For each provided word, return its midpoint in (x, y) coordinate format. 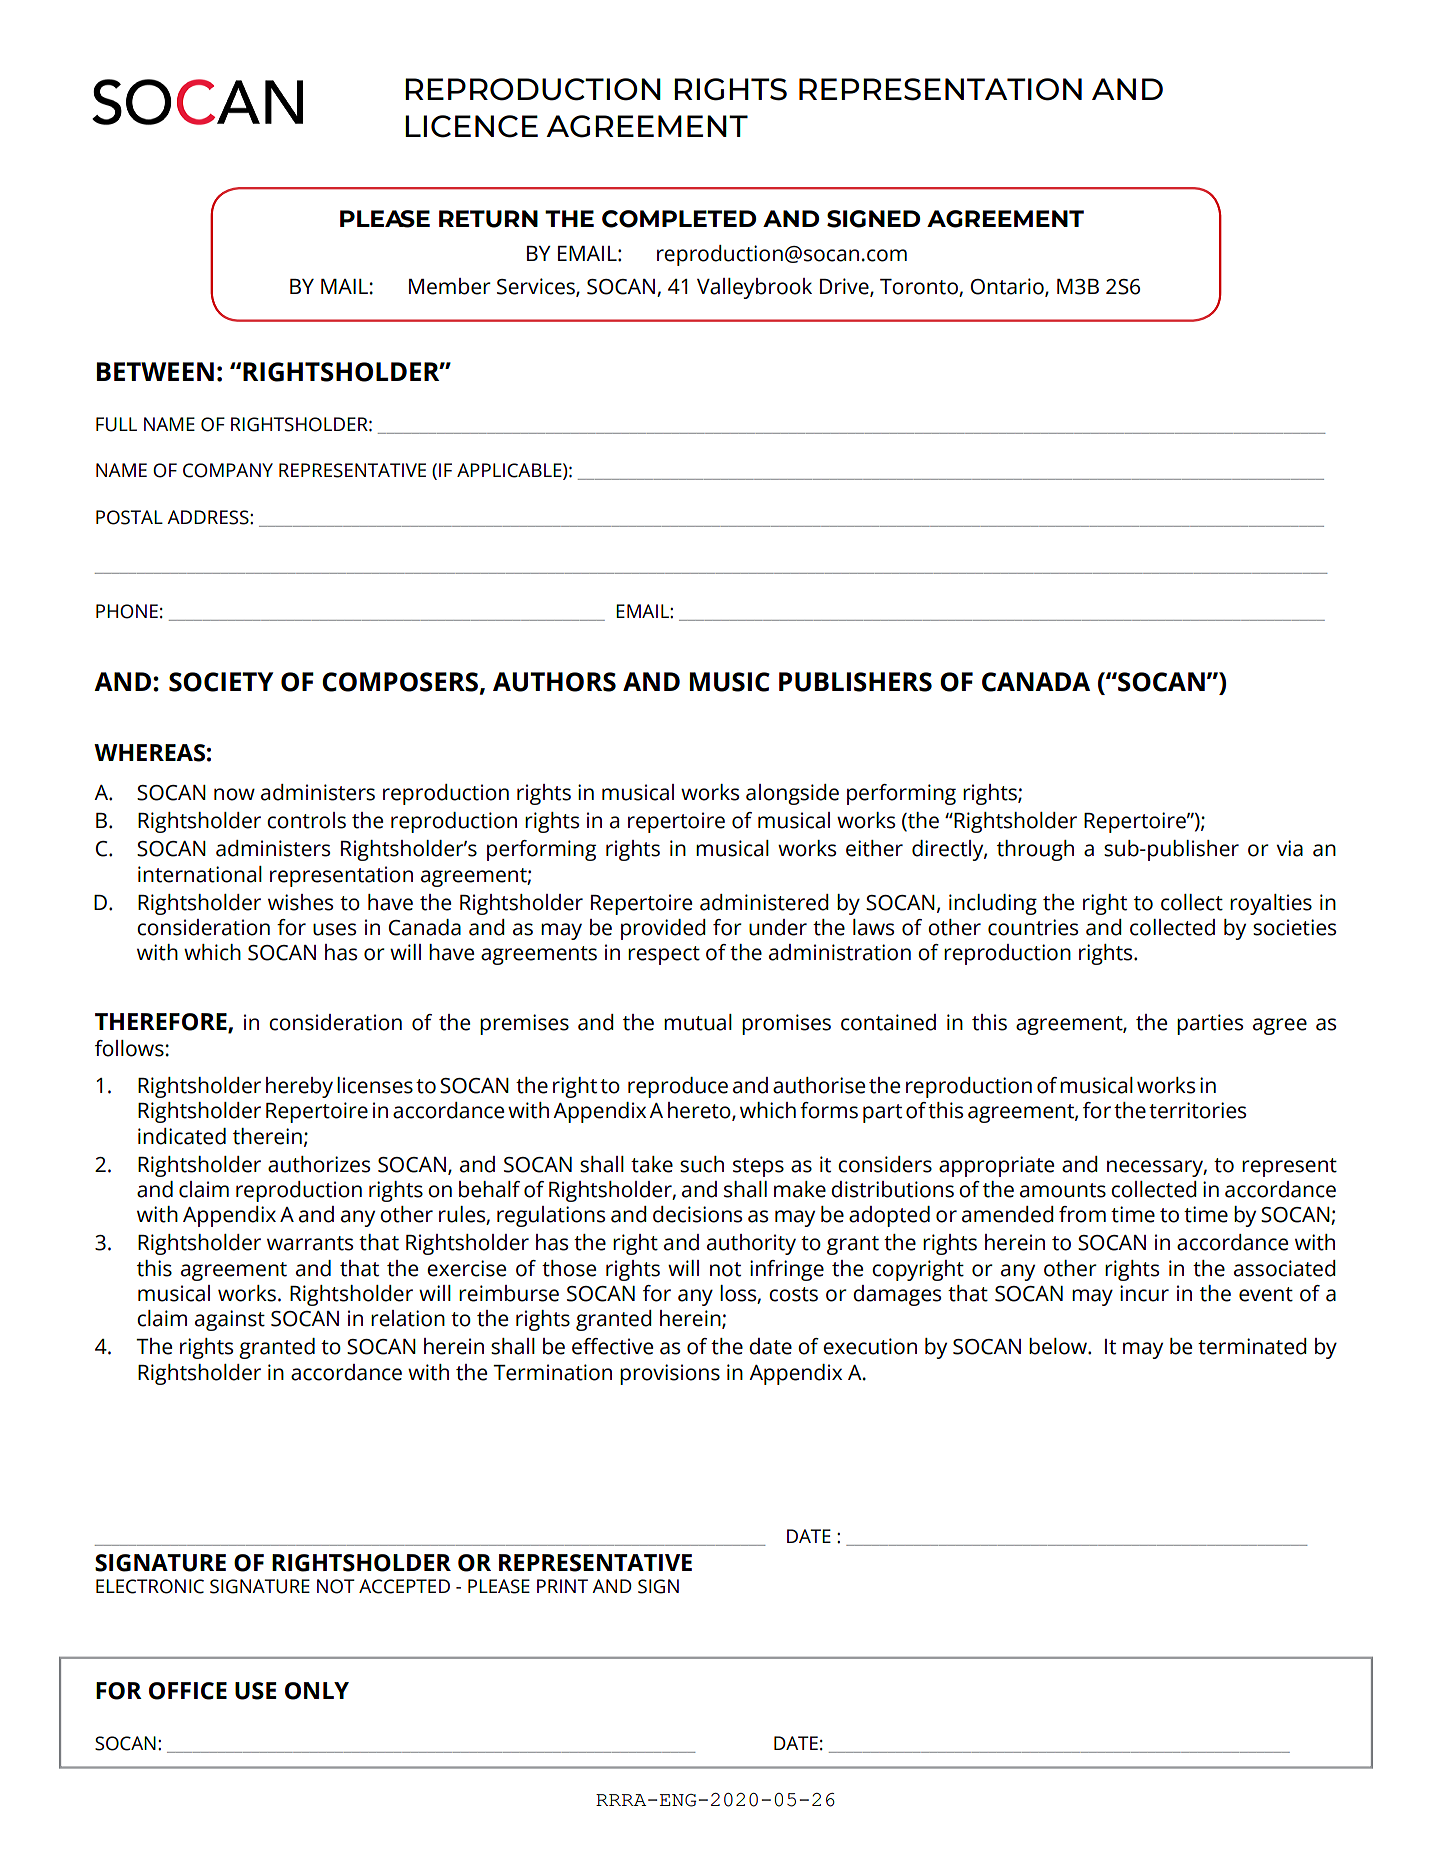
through (1035, 850)
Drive (845, 287)
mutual (698, 1022)
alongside (792, 794)
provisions (670, 1374)
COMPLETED (679, 219)
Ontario (1008, 287)
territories (1197, 1110)
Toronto (920, 288)
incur (1144, 1293)
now (234, 794)
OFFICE (188, 1691)
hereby (299, 1087)
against (230, 1320)
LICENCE (471, 126)
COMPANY (228, 470)
